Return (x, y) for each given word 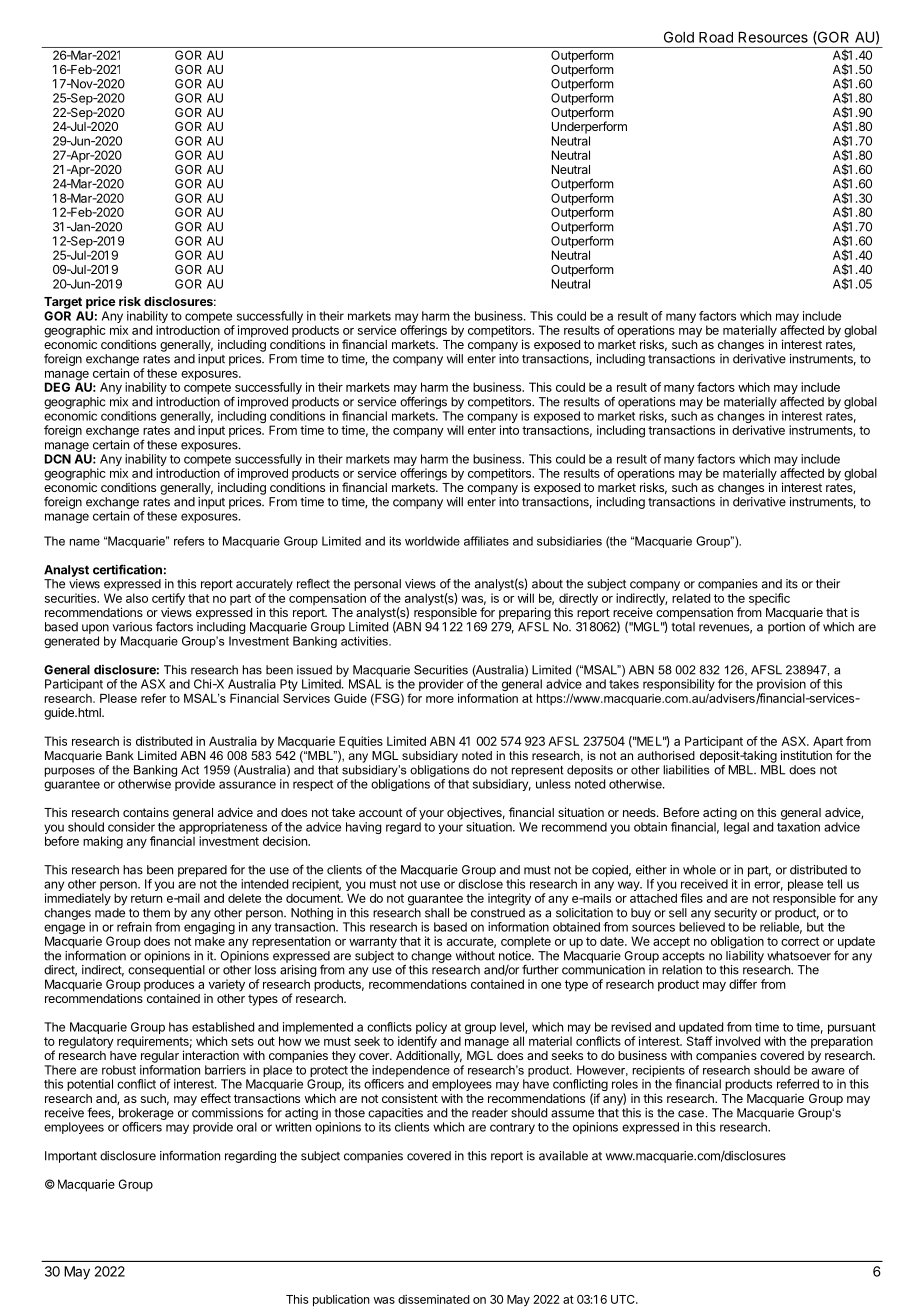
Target (63, 303)
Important (71, 1157)
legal (736, 828)
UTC (624, 1299)
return (146, 898)
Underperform (589, 127)
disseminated (434, 1299)
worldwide (432, 541)
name (85, 542)
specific (769, 599)
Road (716, 37)
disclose (480, 884)
